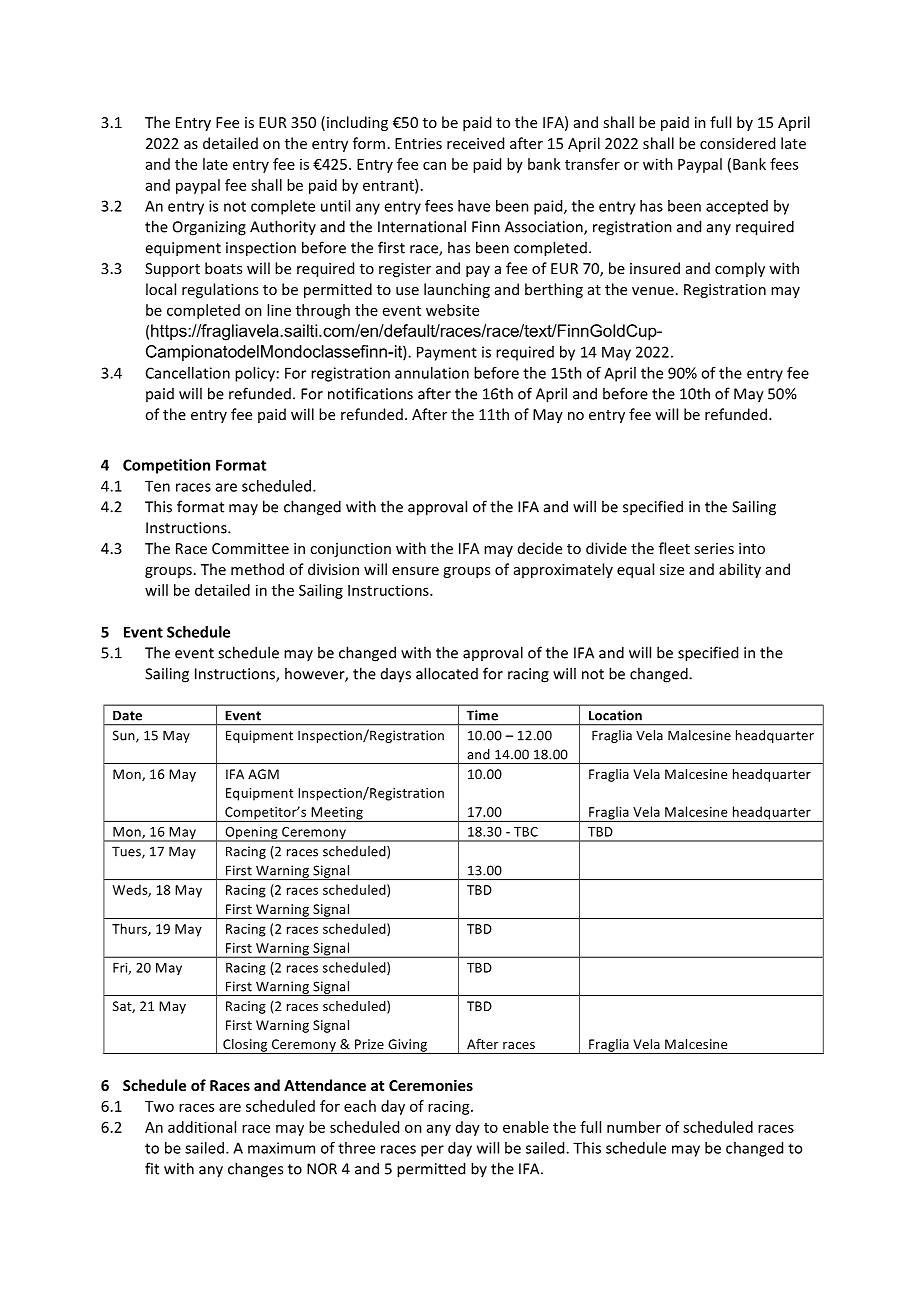 This screenshot has width=924, height=1308. I want to click on considered, so click(737, 143).
